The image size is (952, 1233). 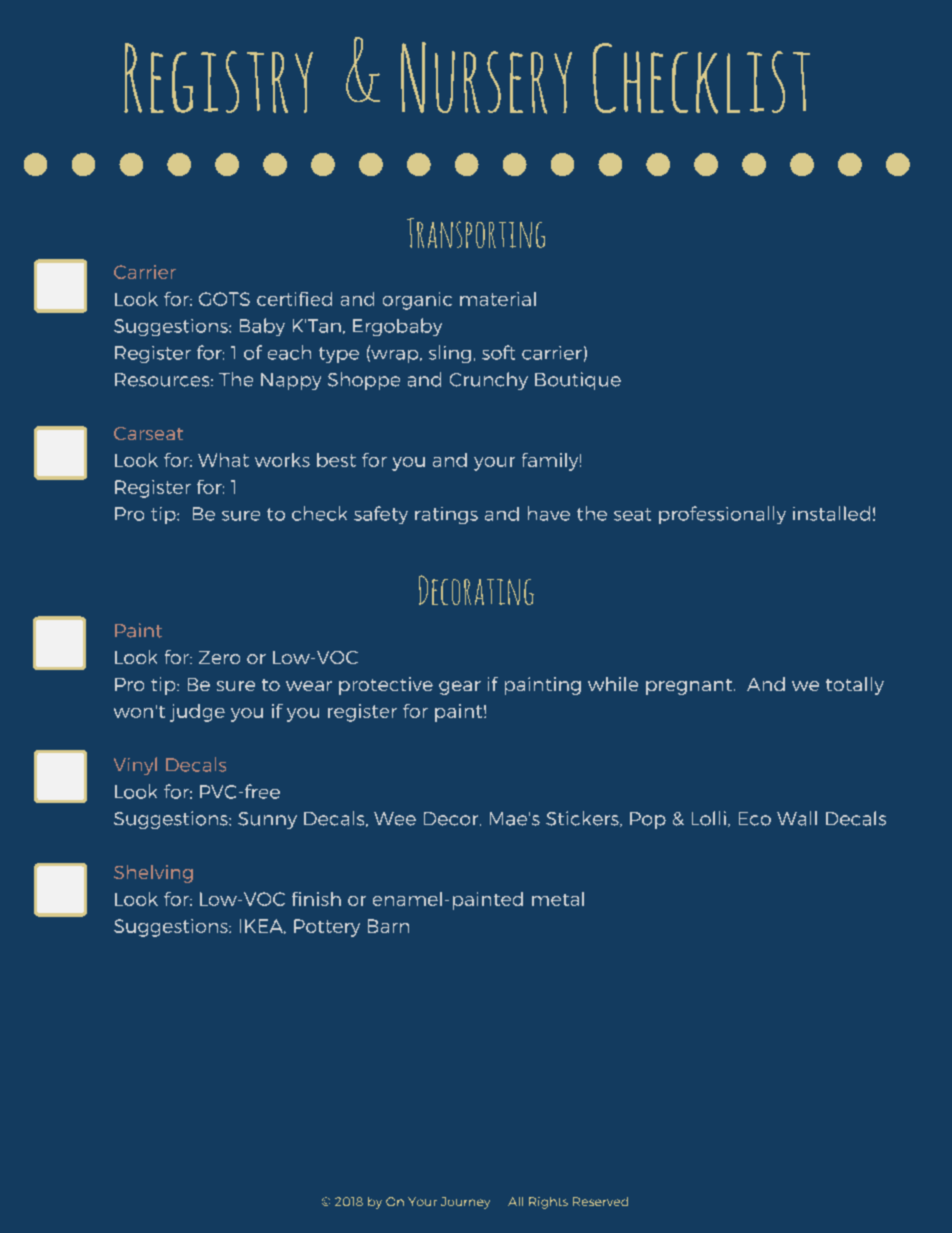 What do you see at coordinates (797, 818) in the image?
I see `Wall` at bounding box center [797, 818].
